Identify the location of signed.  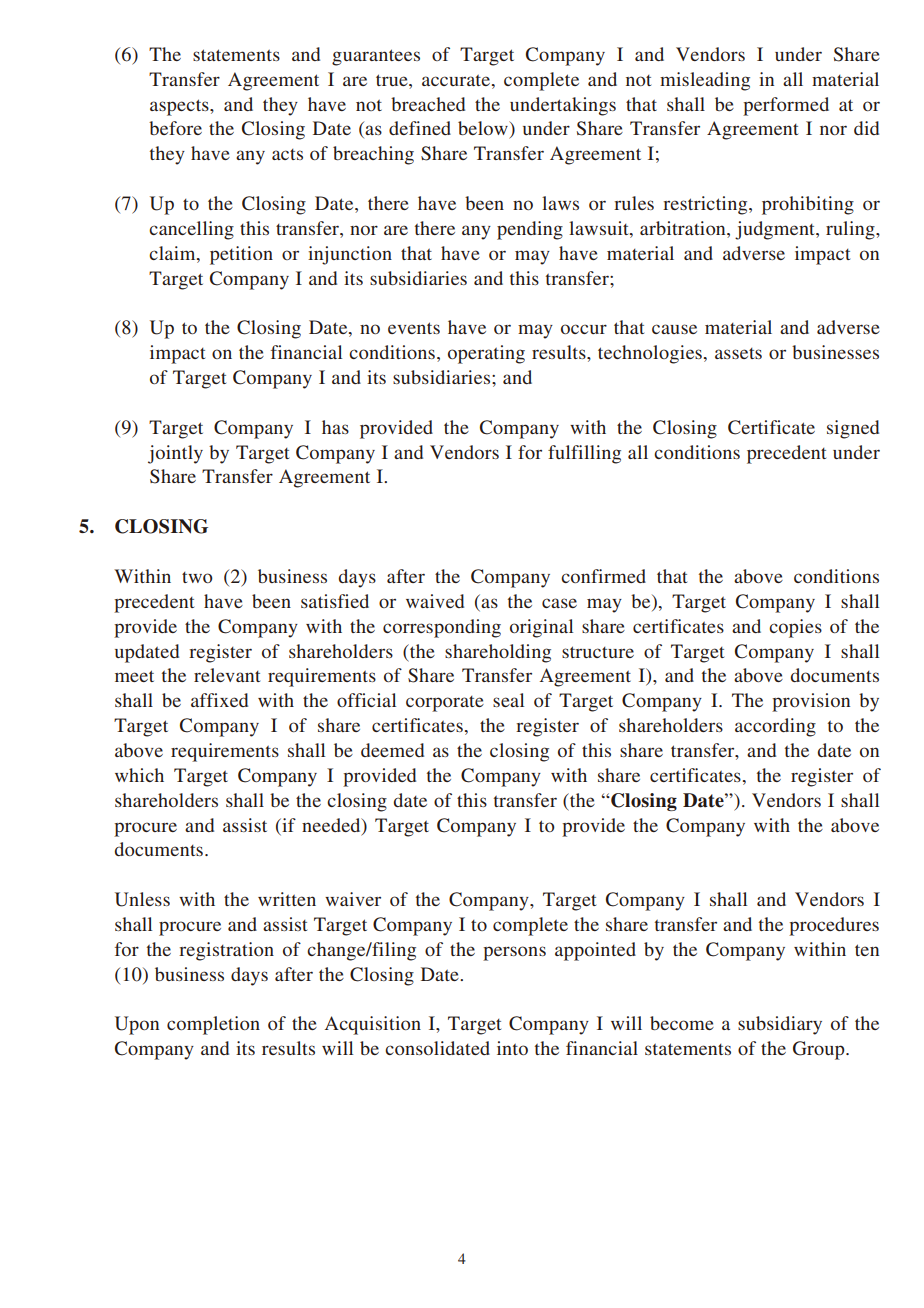
(853, 429).
